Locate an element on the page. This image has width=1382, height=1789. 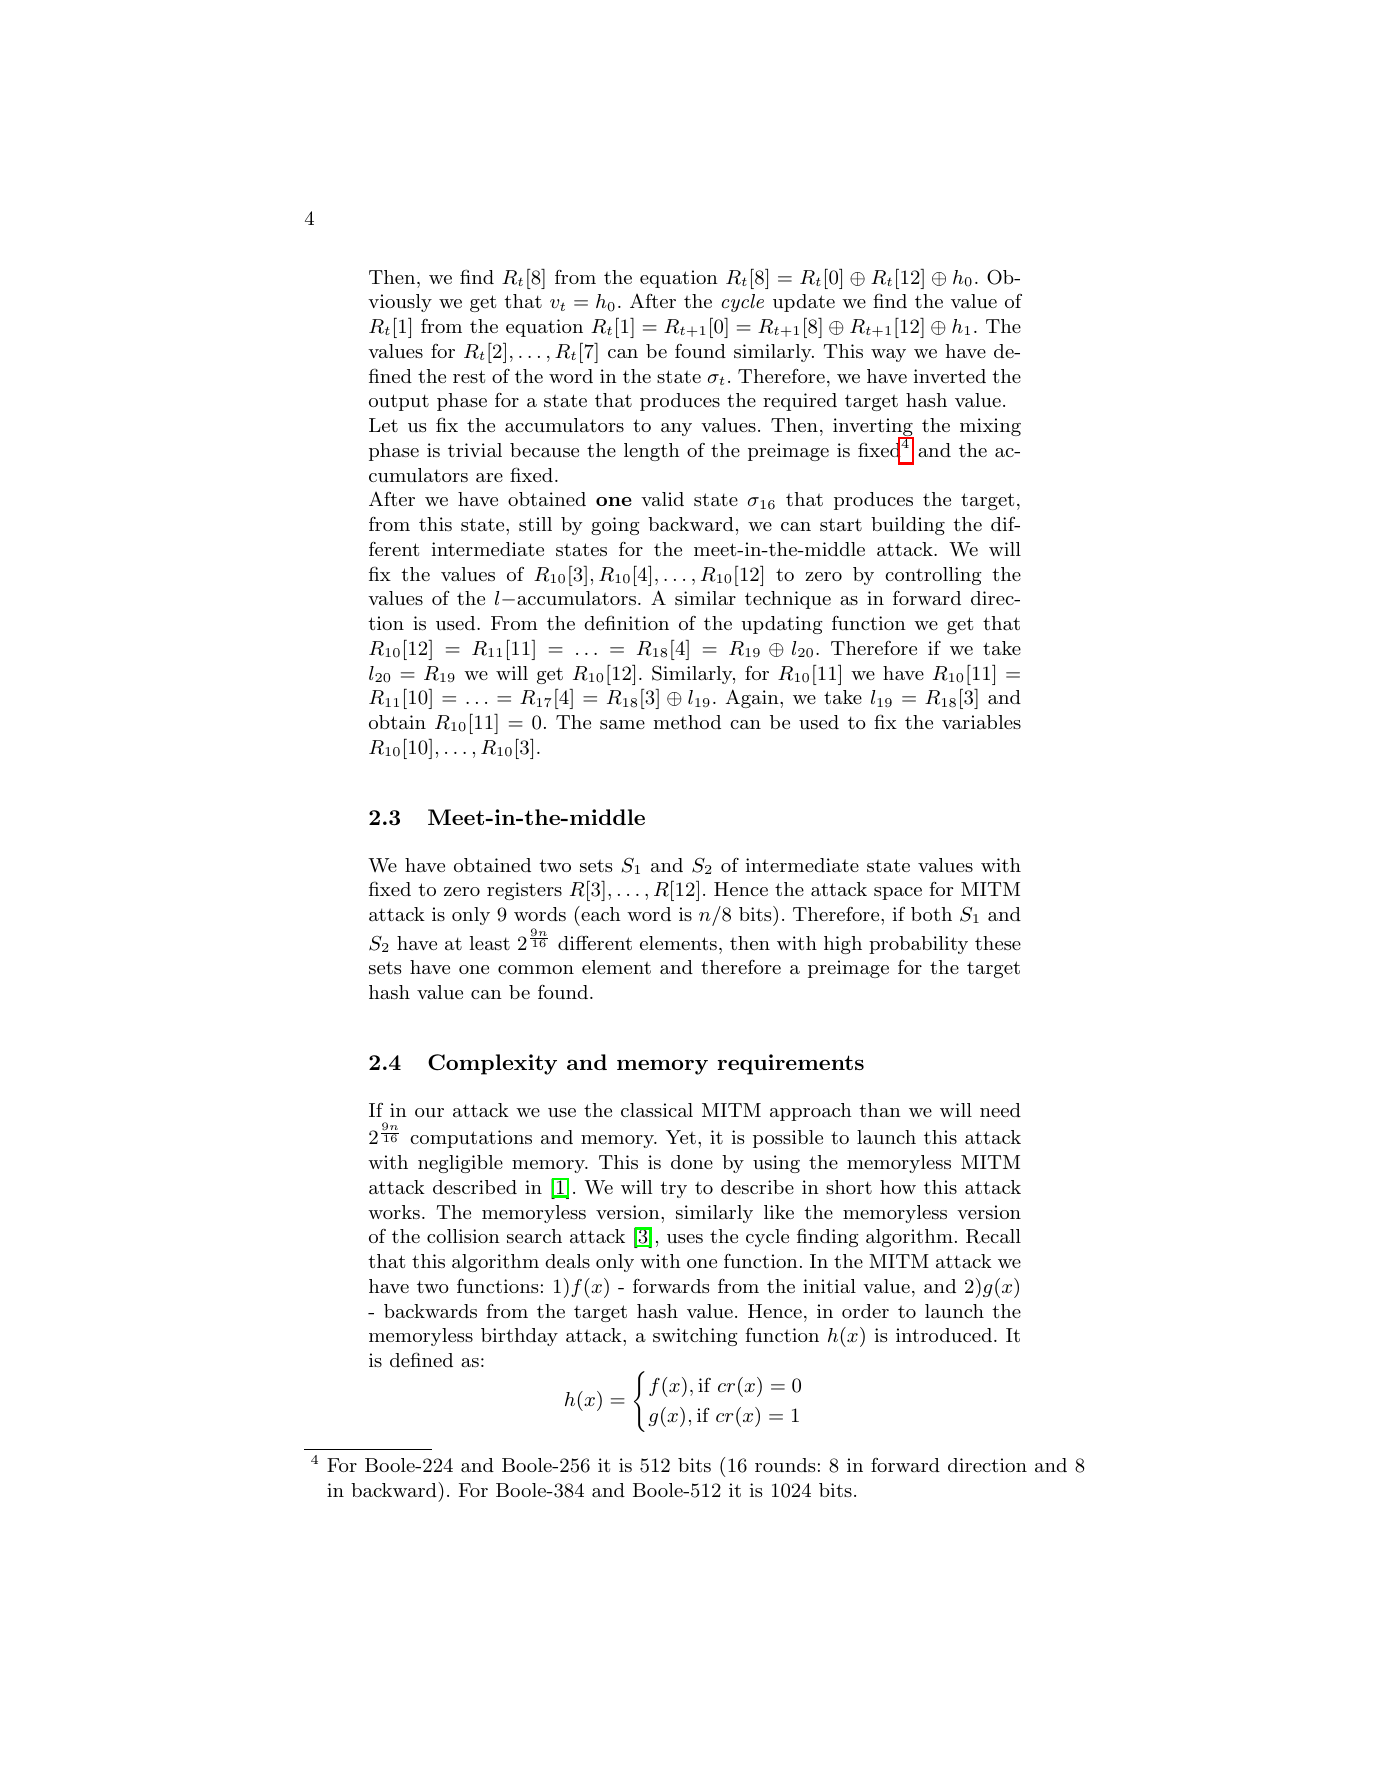
any is located at coordinates (676, 429).
